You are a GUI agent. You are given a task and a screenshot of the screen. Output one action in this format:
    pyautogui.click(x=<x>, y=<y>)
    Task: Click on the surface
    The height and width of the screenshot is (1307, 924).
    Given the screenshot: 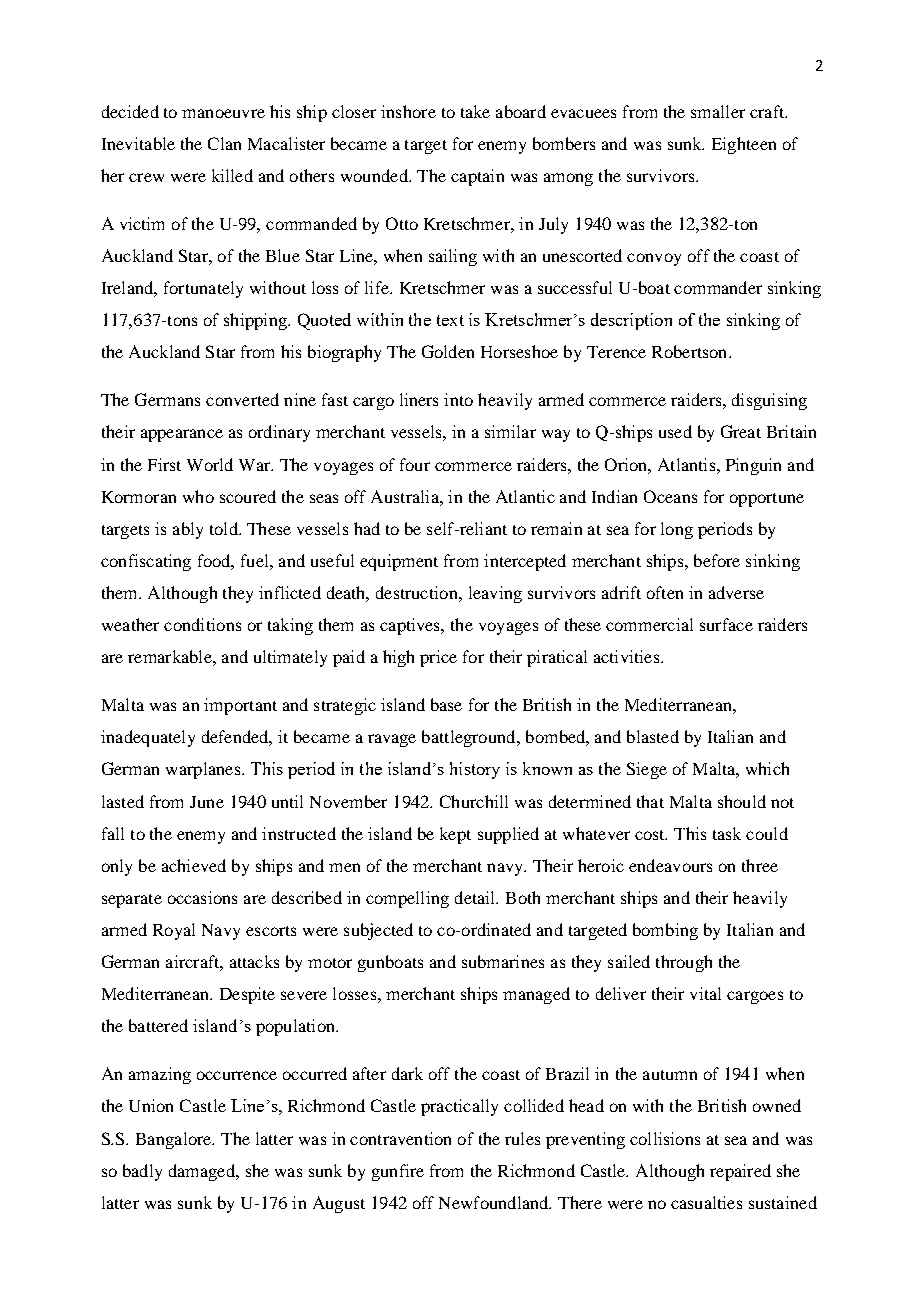 What is the action you would take?
    pyautogui.click(x=726, y=624)
